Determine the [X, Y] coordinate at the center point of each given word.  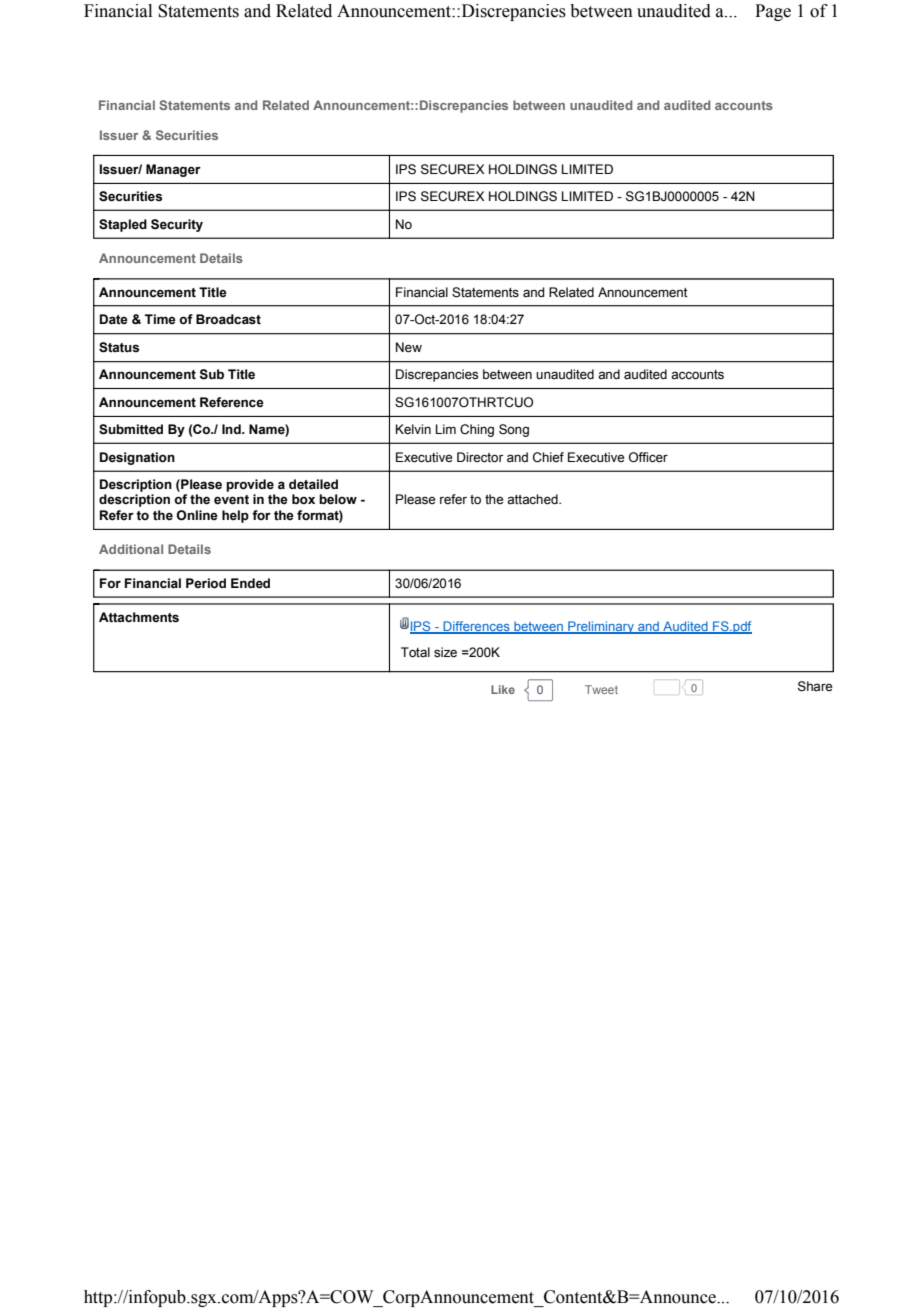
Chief [548, 457]
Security [177, 225]
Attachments [139, 617]
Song [514, 430]
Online [197, 515]
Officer [648, 457]
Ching [477, 430]
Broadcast [228, 319]
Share [815, 686]
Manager [173, 170]
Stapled [123, 225]
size [445, 652]
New [409, 347]
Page [773, 12]
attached [533, 499]
